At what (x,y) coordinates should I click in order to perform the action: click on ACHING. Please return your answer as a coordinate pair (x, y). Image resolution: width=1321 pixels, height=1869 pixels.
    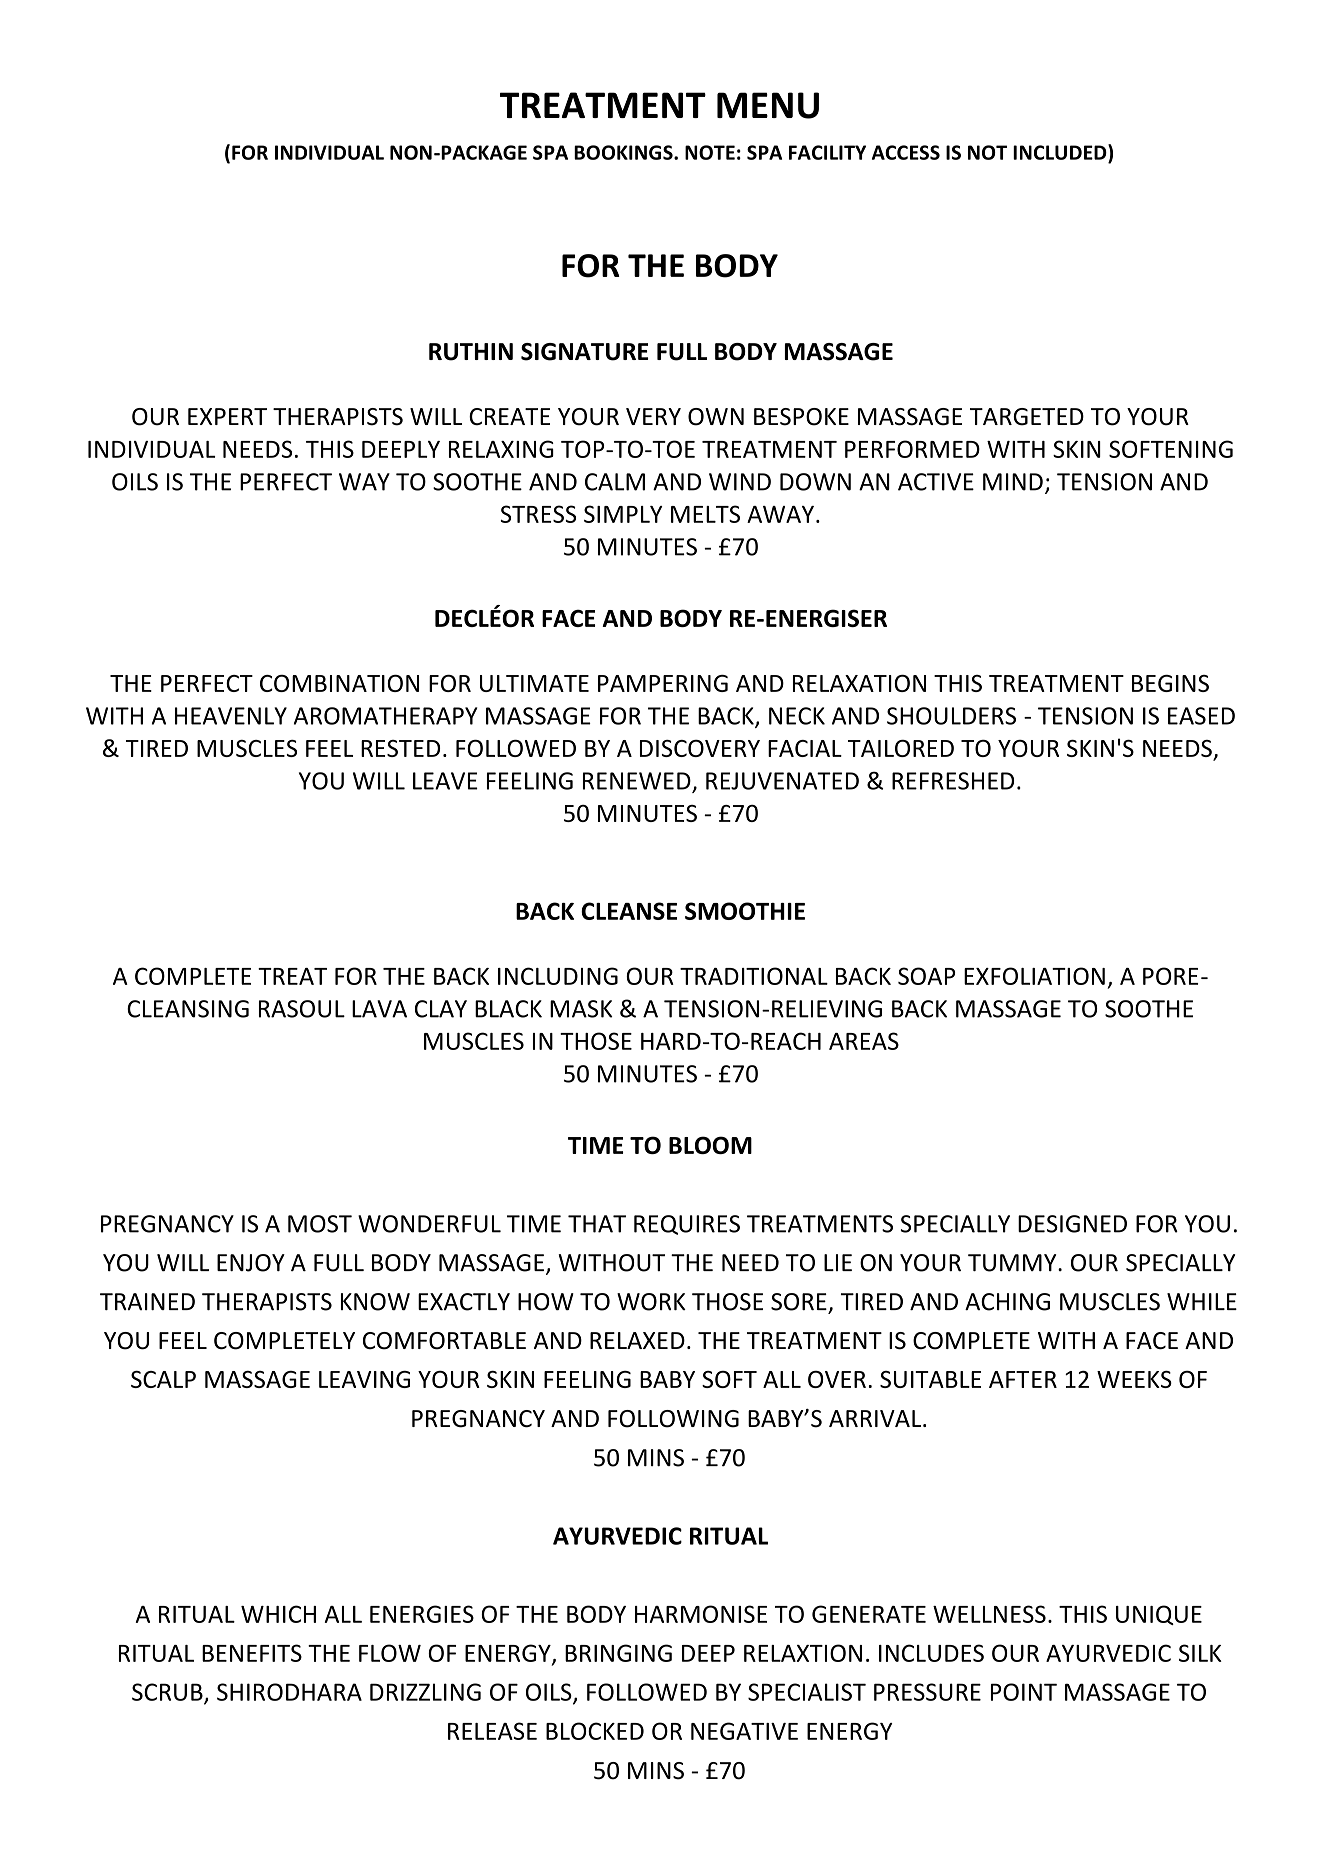
    Looking at the image, I should click on (1007, 1302).
